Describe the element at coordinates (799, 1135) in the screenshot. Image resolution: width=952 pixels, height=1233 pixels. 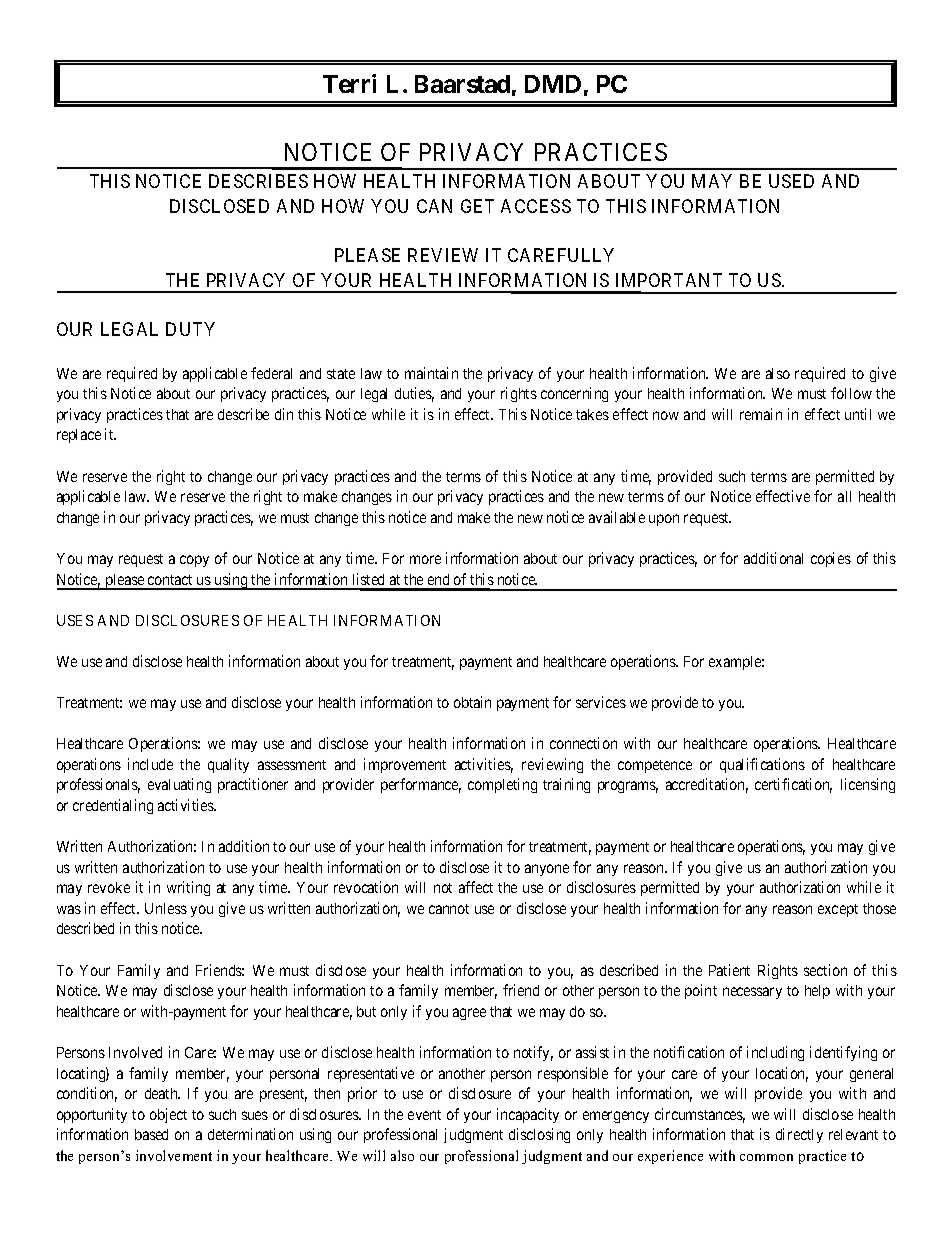
I see `directly` at that location.
